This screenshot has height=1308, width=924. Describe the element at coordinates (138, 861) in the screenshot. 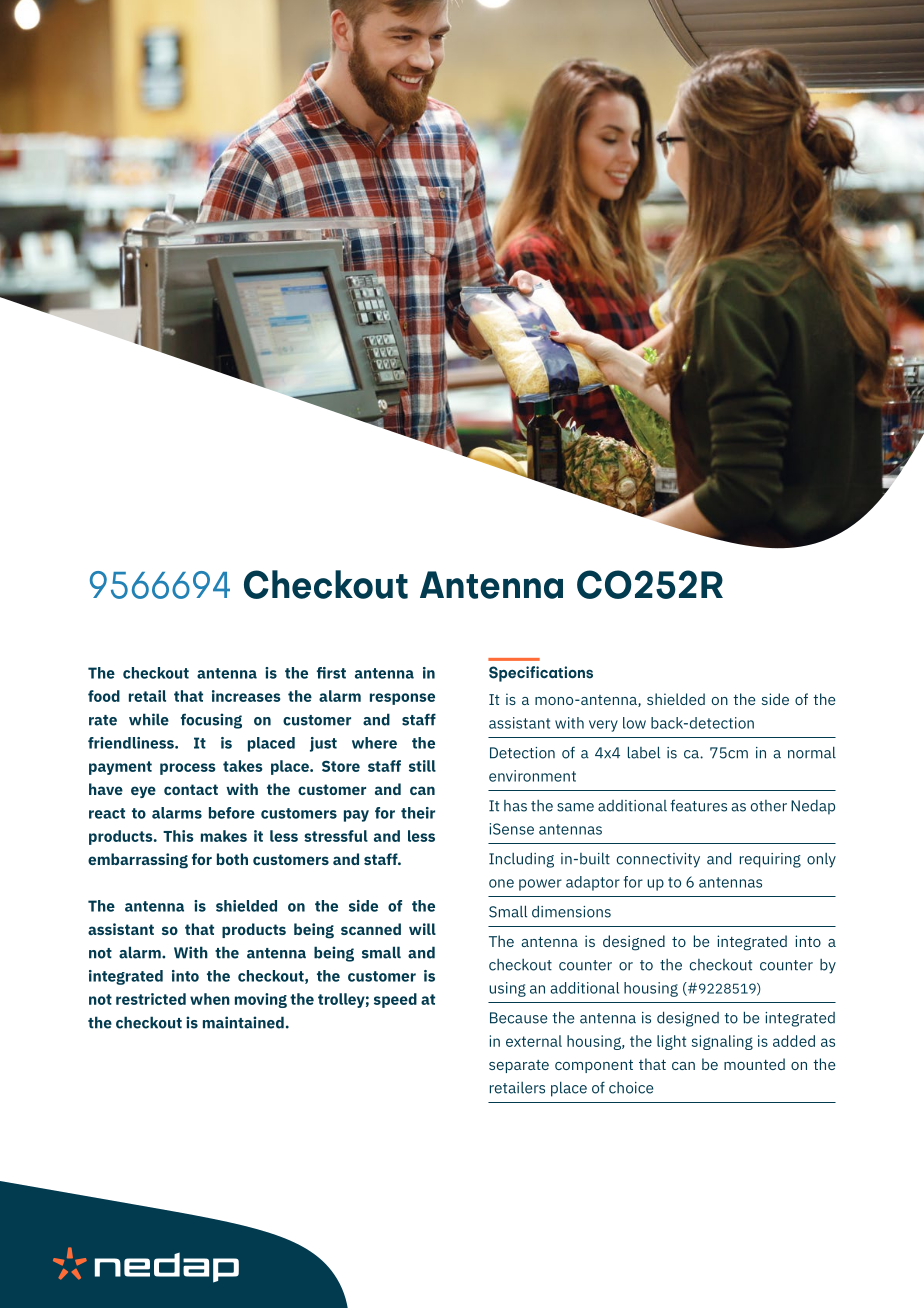

I see `embarrassing` at that location.
